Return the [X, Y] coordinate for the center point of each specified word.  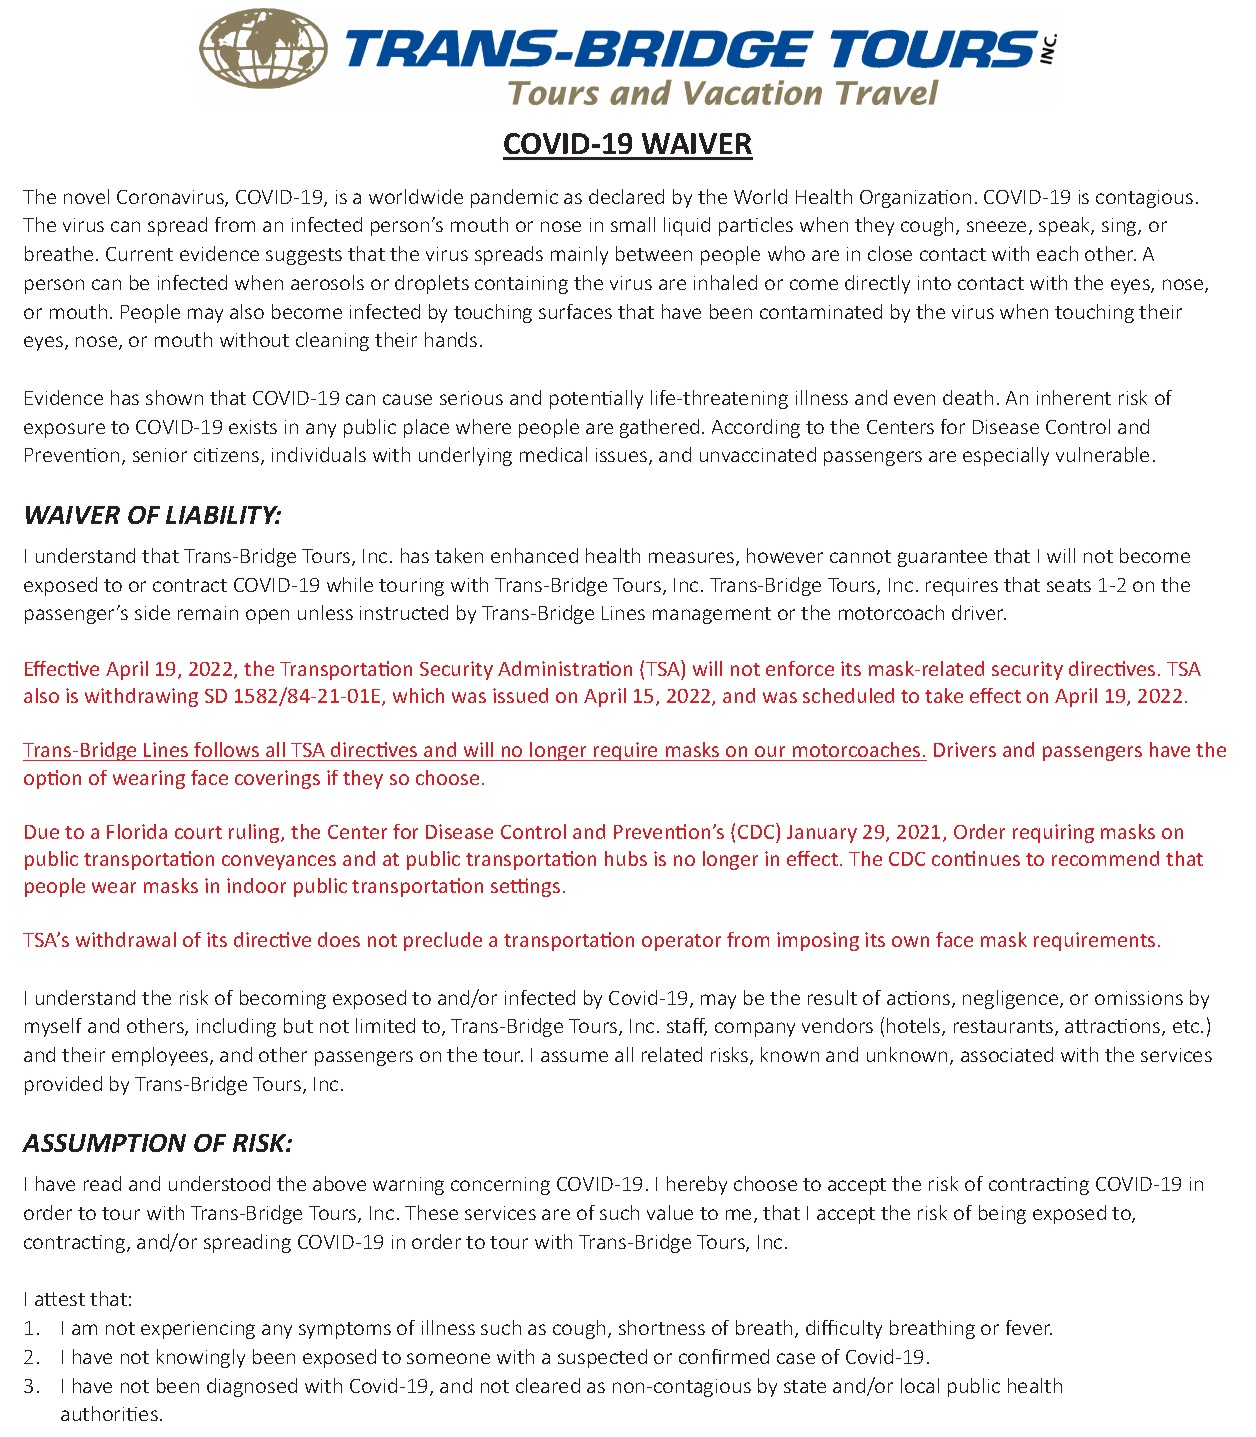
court [198, 832]
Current [139, 254]
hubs [626, 858]
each [1057, 253]
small [633, 224]
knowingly [201, 1358]
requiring [1053, 833]
